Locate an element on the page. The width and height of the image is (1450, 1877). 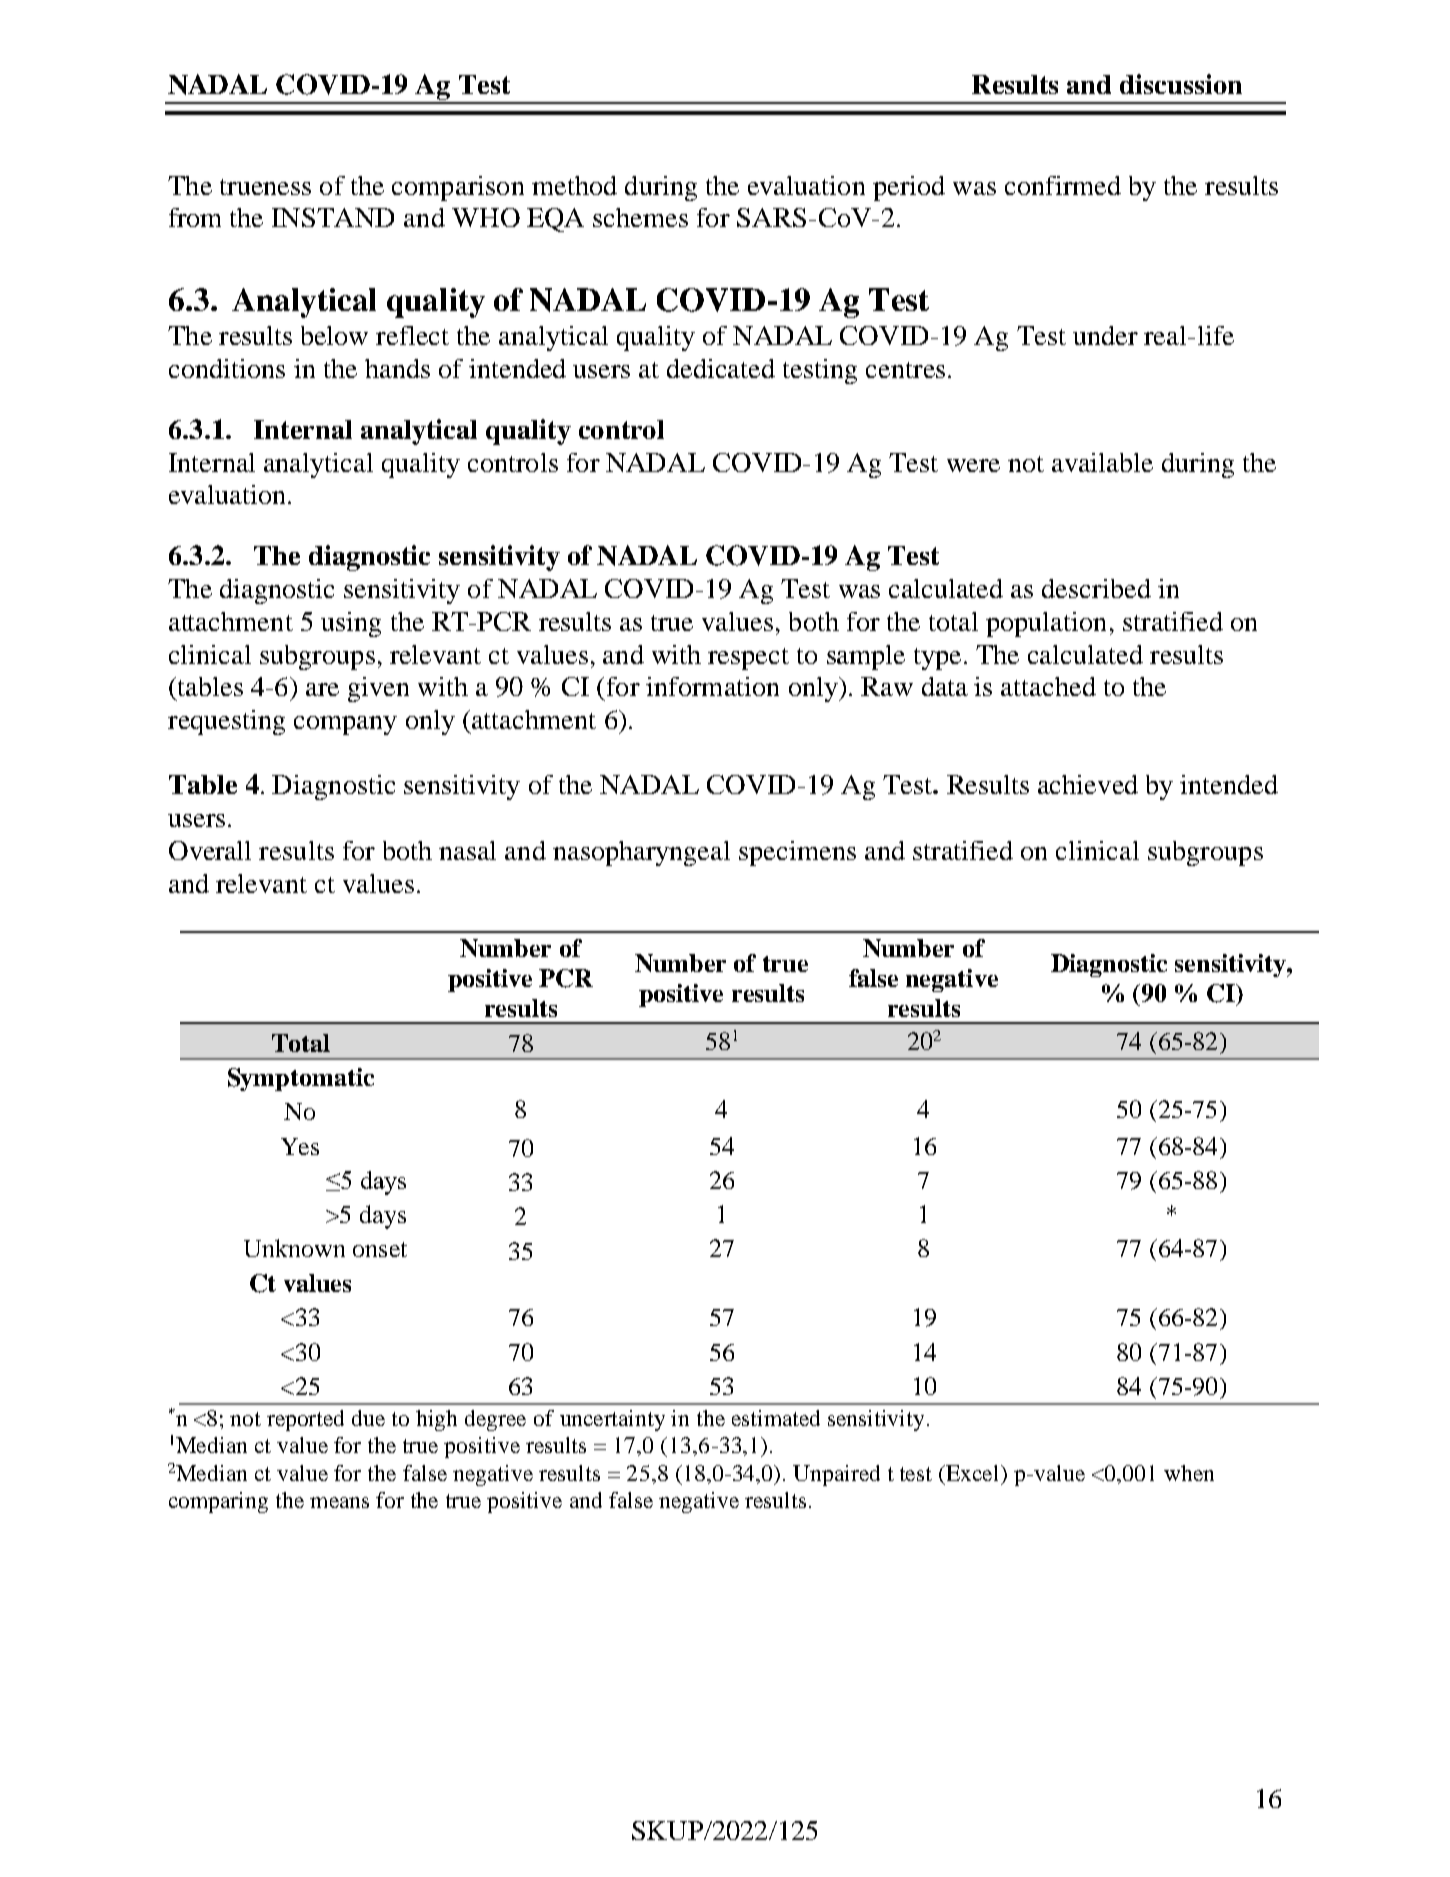
reported is located at coordinates (305, 1420).
